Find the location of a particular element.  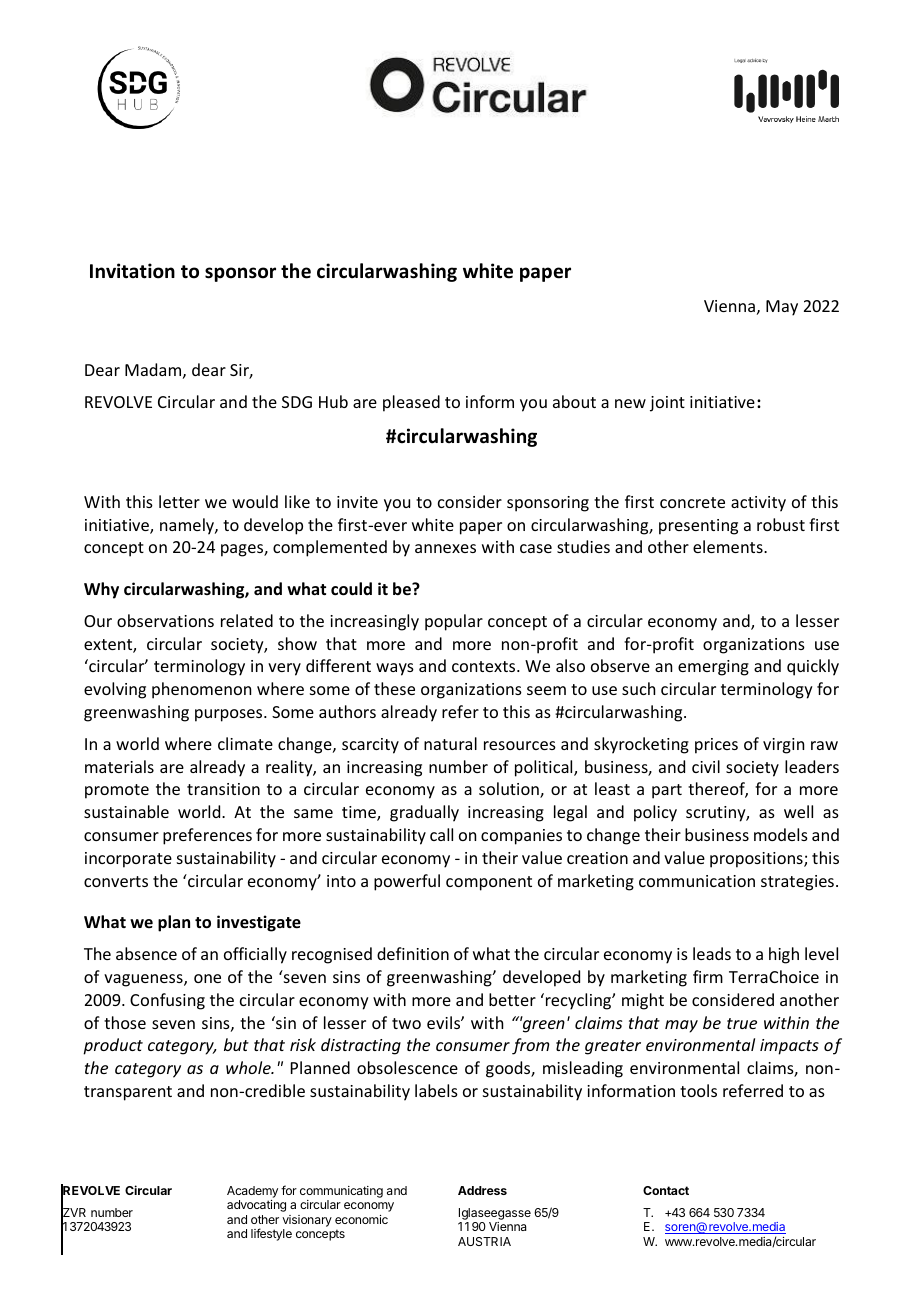

Address is located at coordinates (482, 1190).
